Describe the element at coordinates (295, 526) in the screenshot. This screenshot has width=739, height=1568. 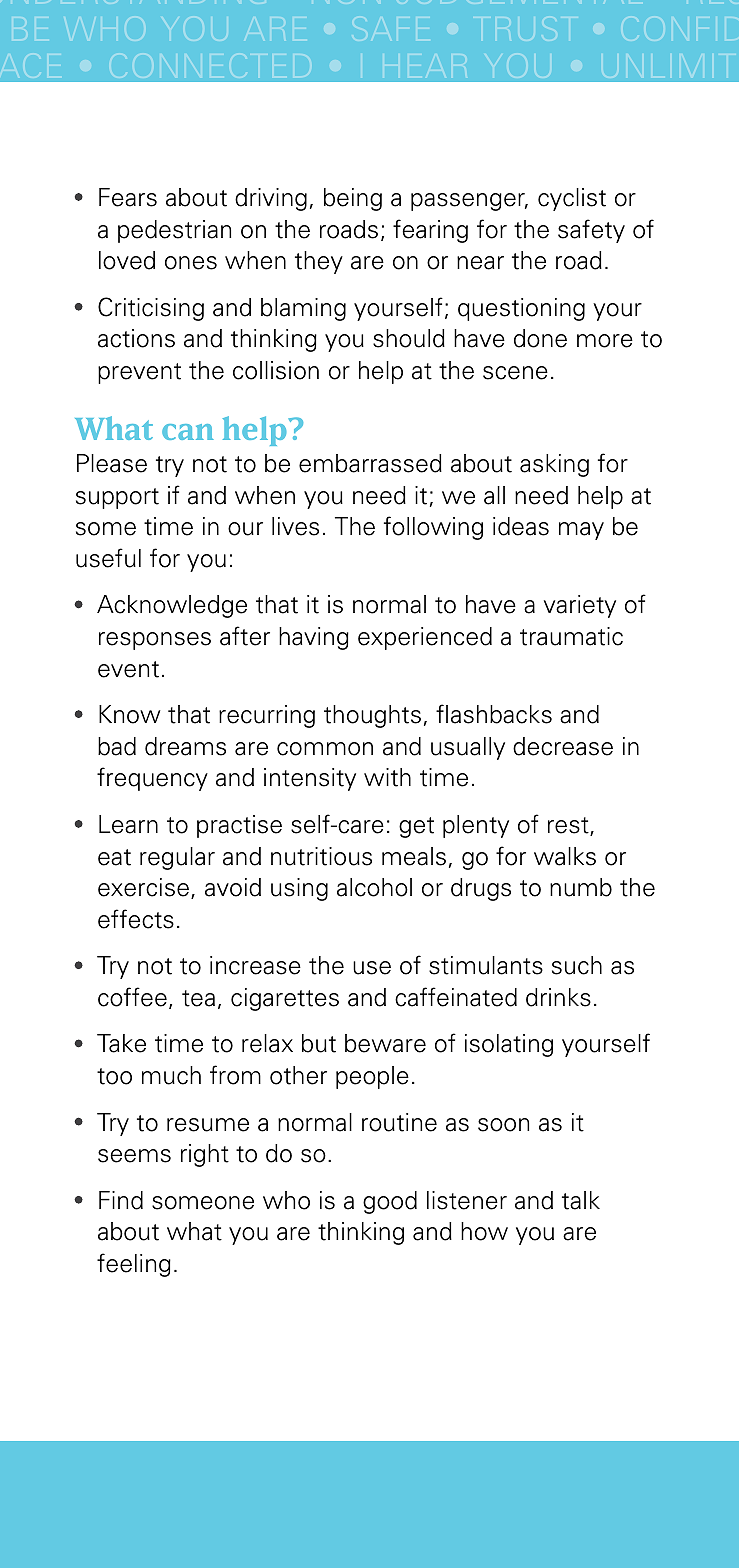
I see `lives` at that location.
